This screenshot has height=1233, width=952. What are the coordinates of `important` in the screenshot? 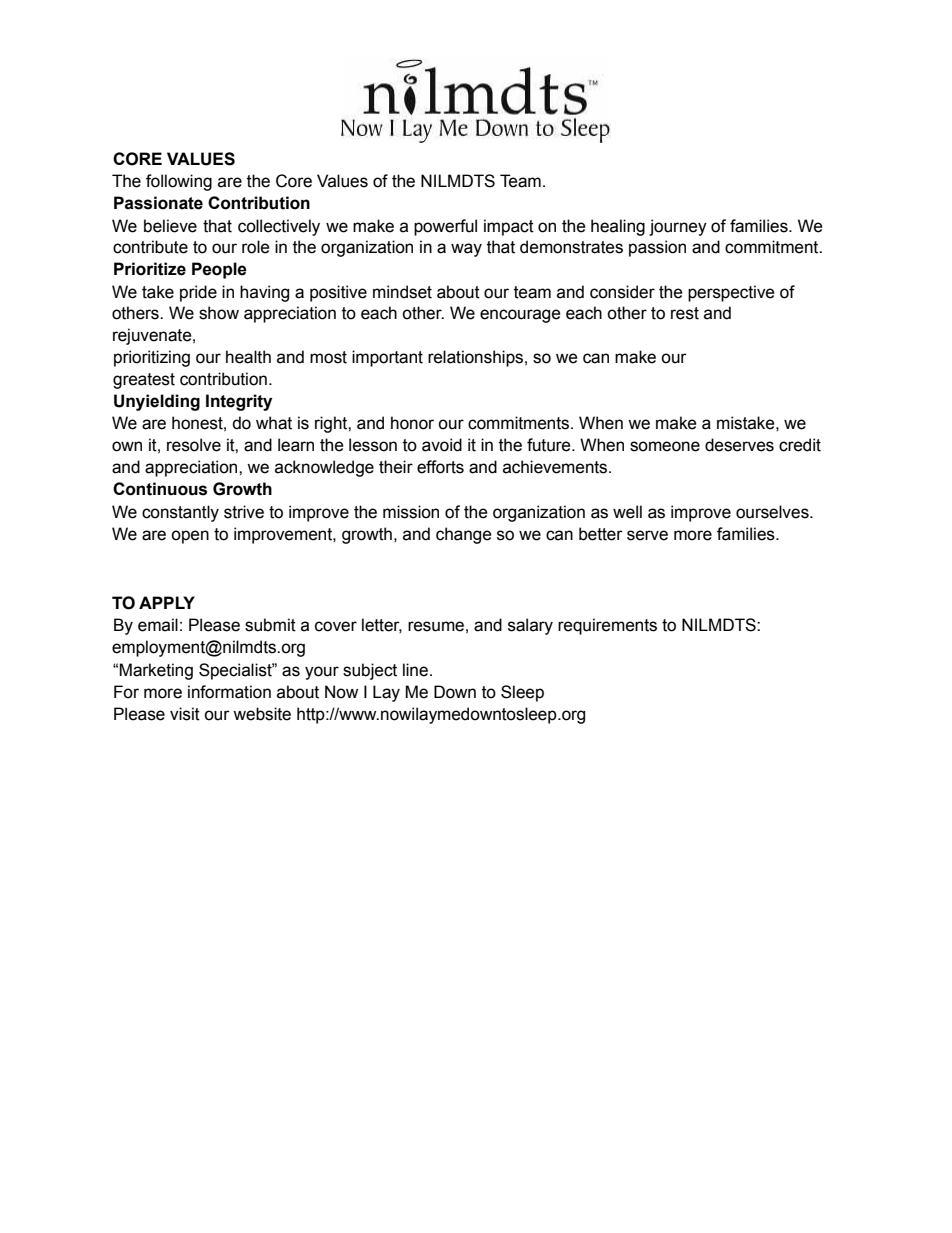 It's located at (387, 358).
